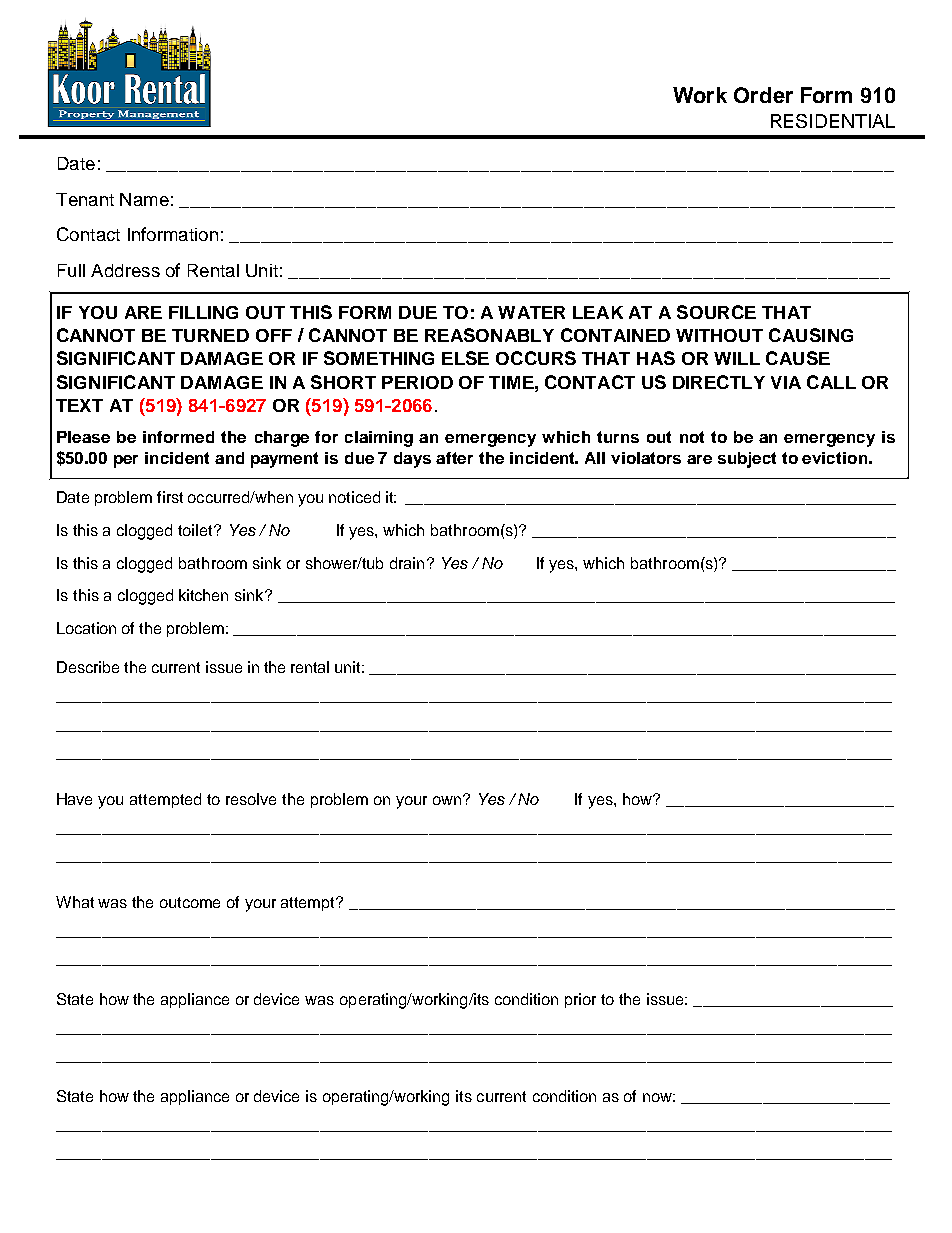 The width and height of the screenshot is (952, 1233). I want to click on RESIDENTIAL, so click(833, 121).
